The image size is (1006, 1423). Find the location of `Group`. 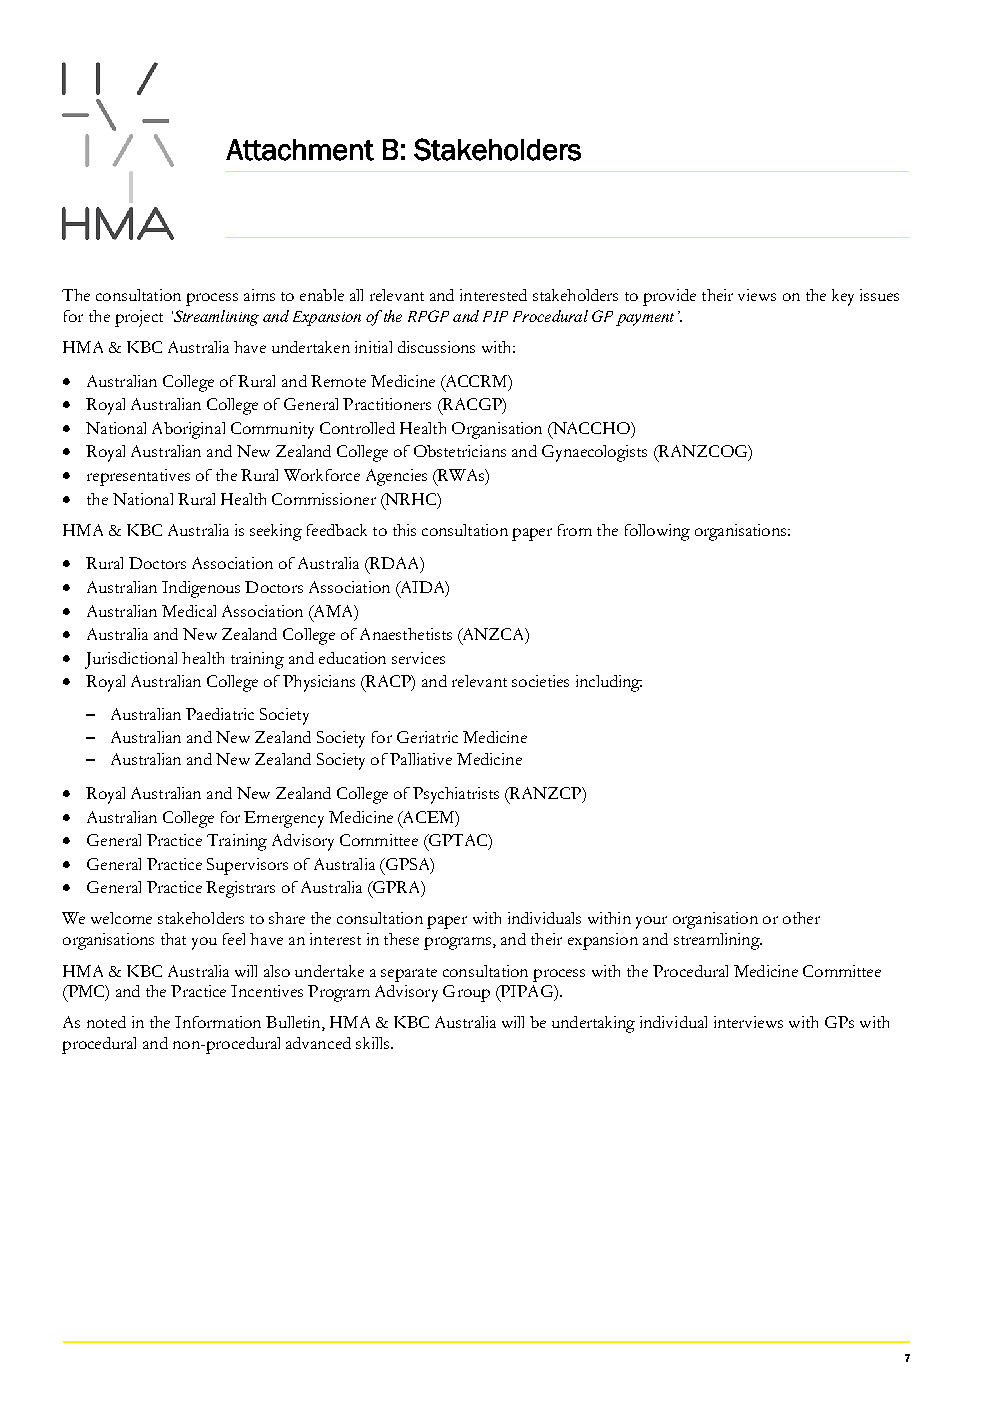

Group is located at coordinates (466, 993).
